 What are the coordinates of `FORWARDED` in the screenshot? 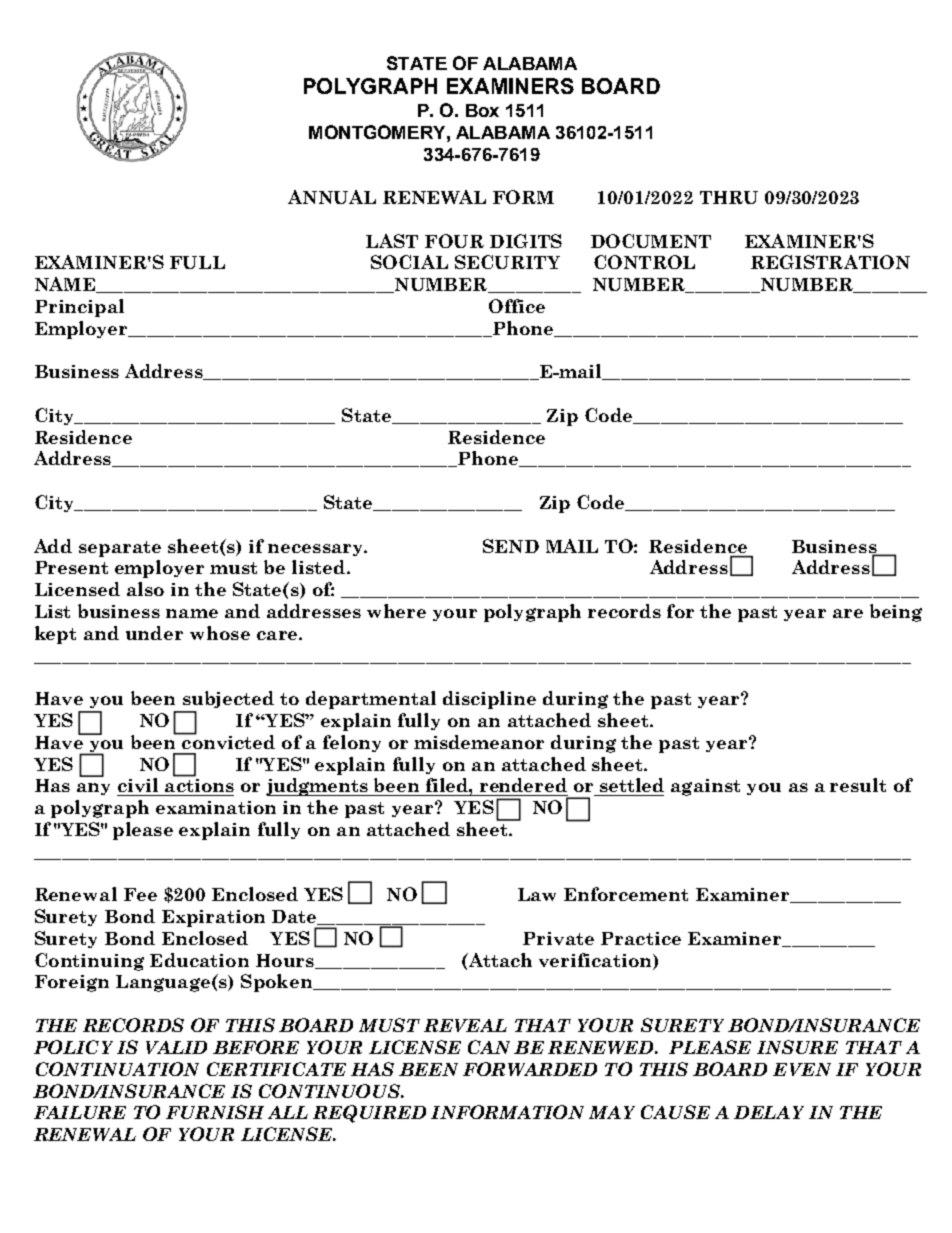 It's located at (530, 1069).
